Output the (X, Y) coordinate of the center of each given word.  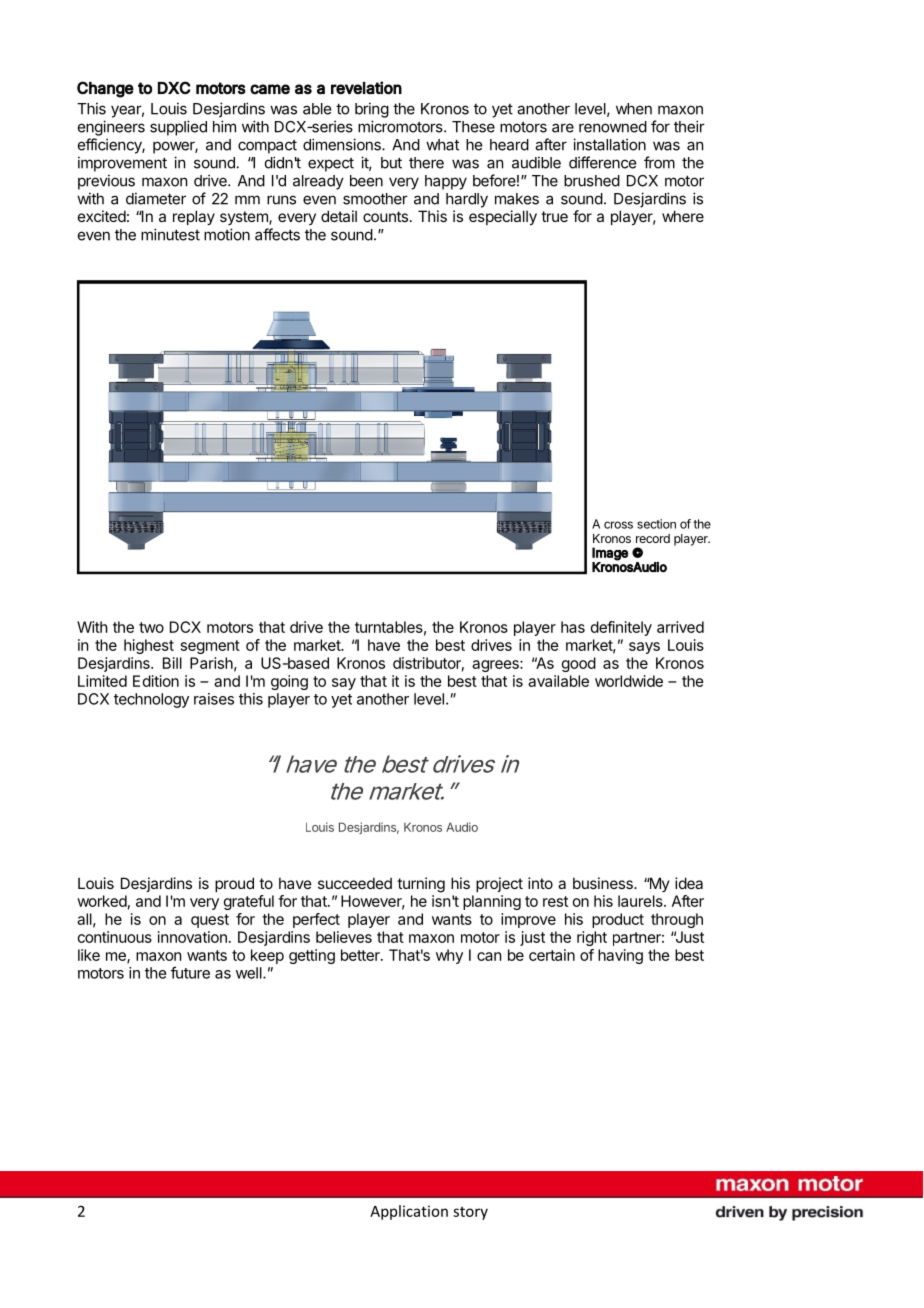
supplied (178, 128)
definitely (621, 628)
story (470, 1213)
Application (409, 1212)
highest (149, 646)
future (190, 972)
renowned (613, 127)
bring (372, 110)
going (289, 682)
